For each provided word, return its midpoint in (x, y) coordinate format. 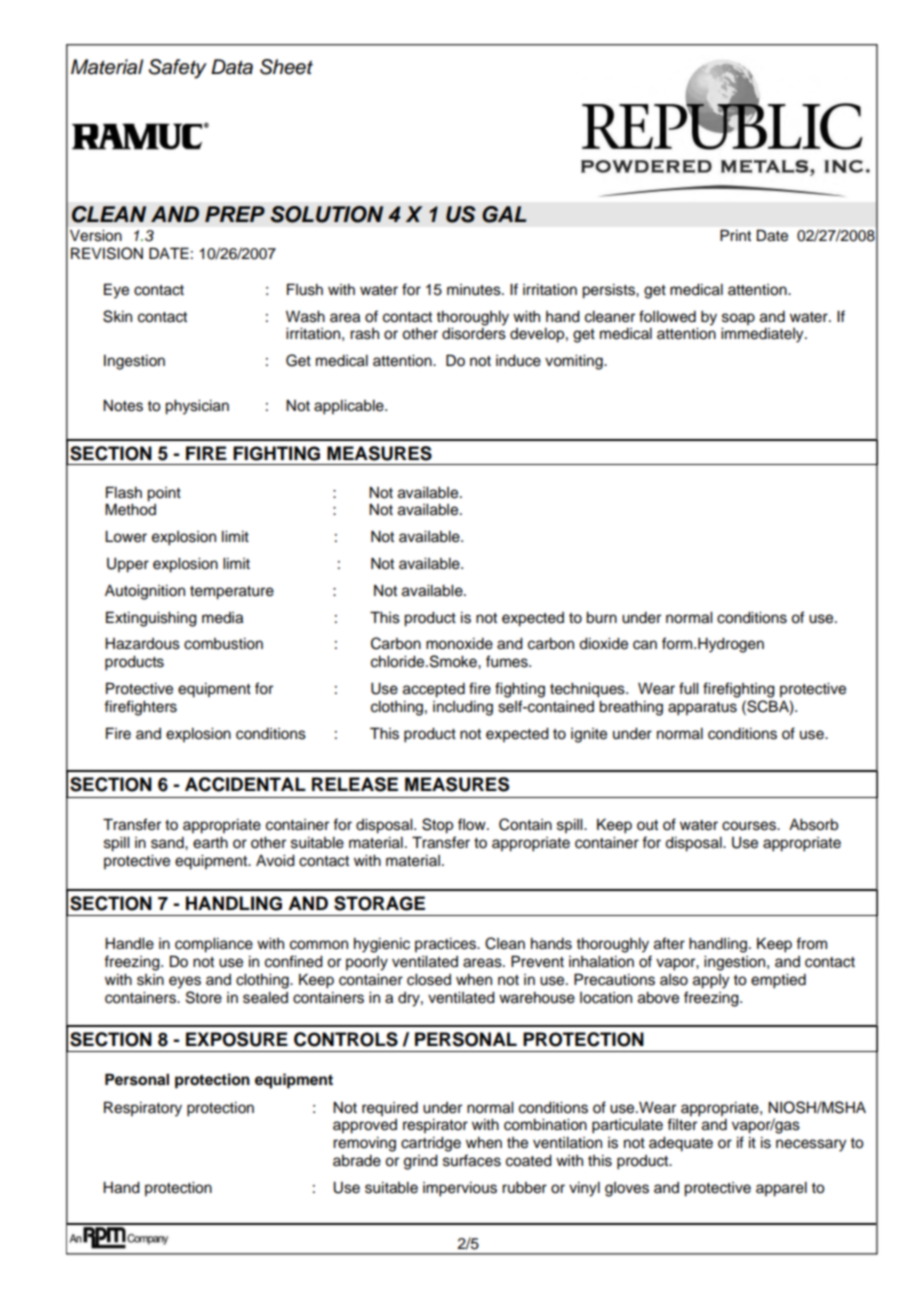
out (647, 825)
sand (168, 843)
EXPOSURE (237, 1039)
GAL (504, 214)
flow (473, 824)
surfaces (472, 1160)
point (164, 494)
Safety (178, 69)
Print (735, 235)
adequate (681, 1144)
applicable (350, 407)
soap (738, 319)
